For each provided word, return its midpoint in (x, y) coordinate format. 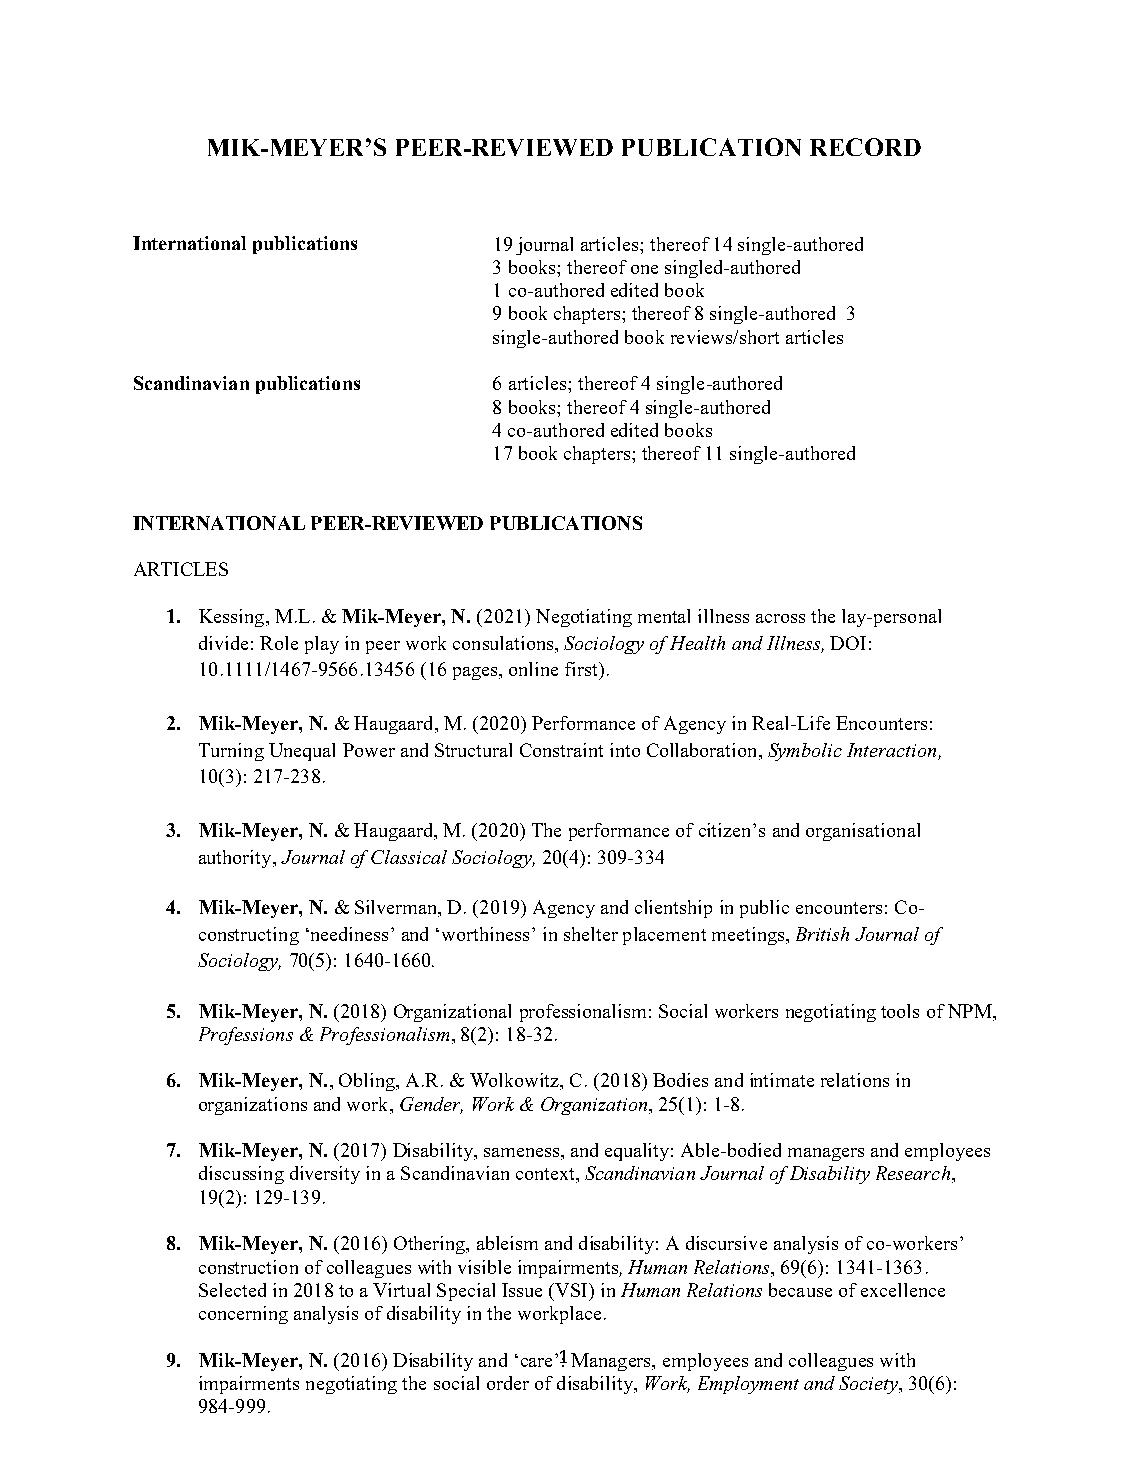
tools (900, 1011)
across (780, 618)
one (644, 269)
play (322, 645)
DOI (848, 643)
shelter (591, 934)
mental (664, 616)
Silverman (397, 908)
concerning (243, 1315)
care (536, 1362)
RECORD (865, 147)
